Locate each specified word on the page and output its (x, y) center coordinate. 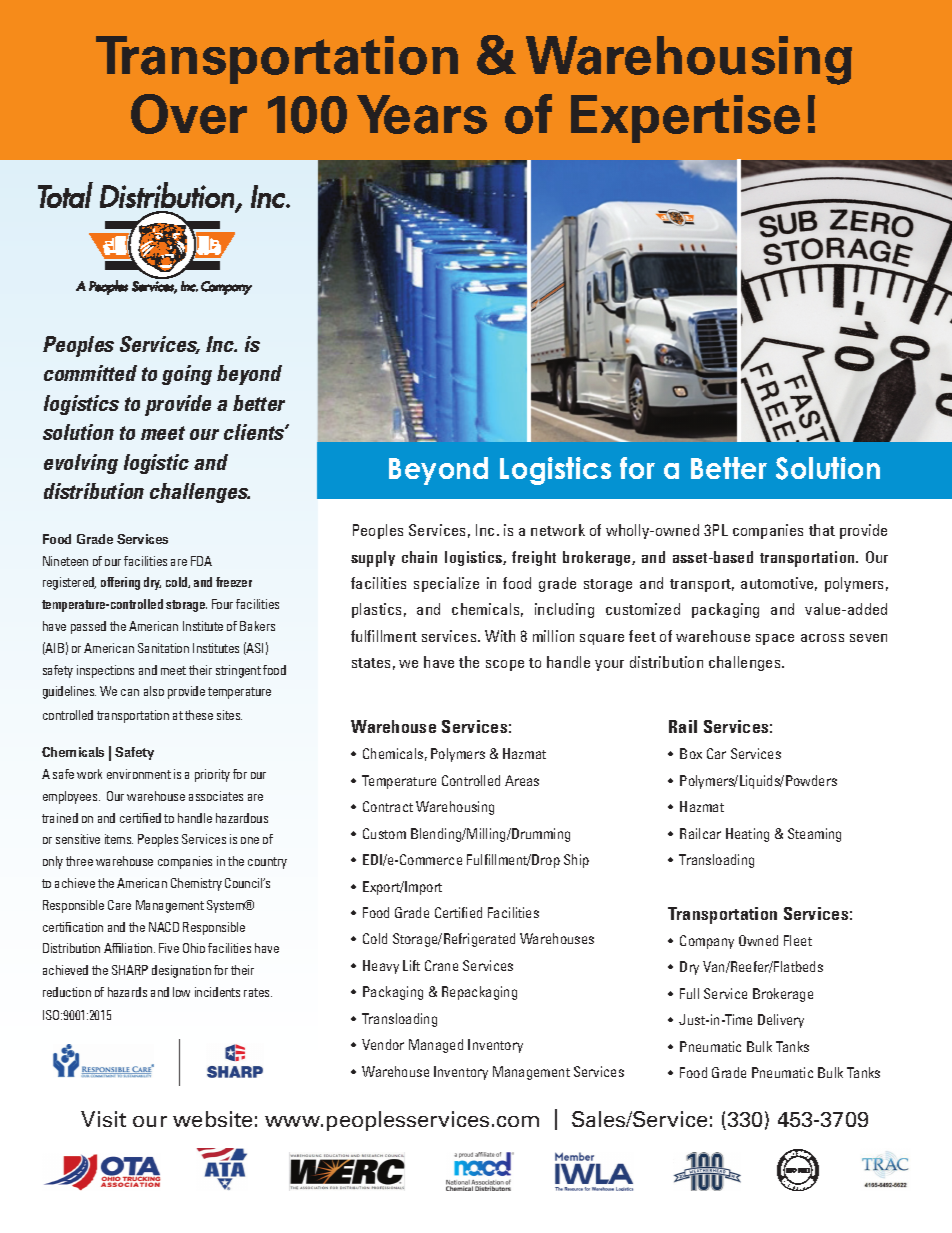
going (187, 375)
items (119, 839)
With (500, 636)
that (822, 530)
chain (419, 557)
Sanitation (163, 648)
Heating (747, 835)
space (775, 639)
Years (422, 114)
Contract (388, 806)
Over (189, 114)
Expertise (685, 119)
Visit (103, 1119)
